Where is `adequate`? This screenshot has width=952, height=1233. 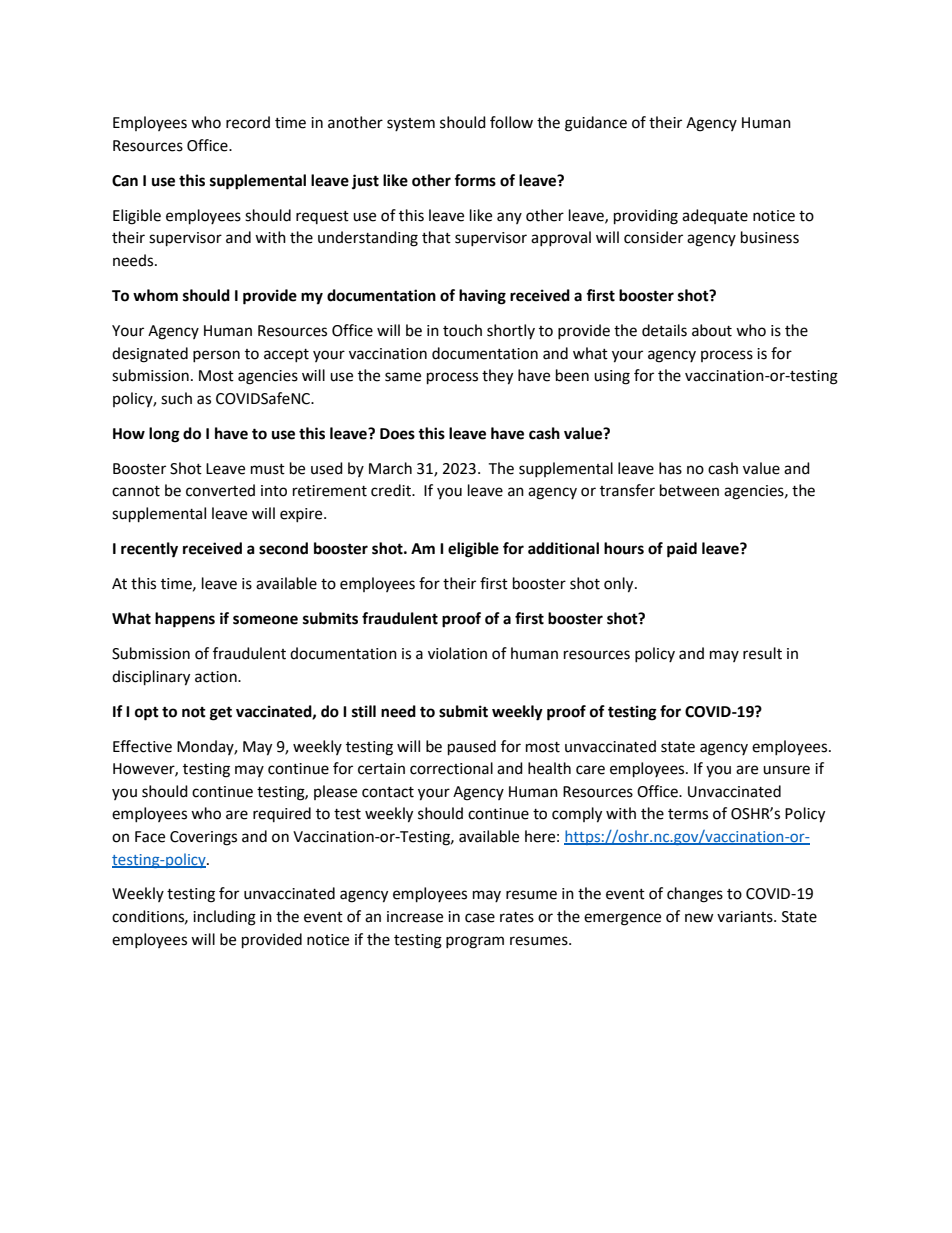
adequate is located at coordinates (715, 216).
